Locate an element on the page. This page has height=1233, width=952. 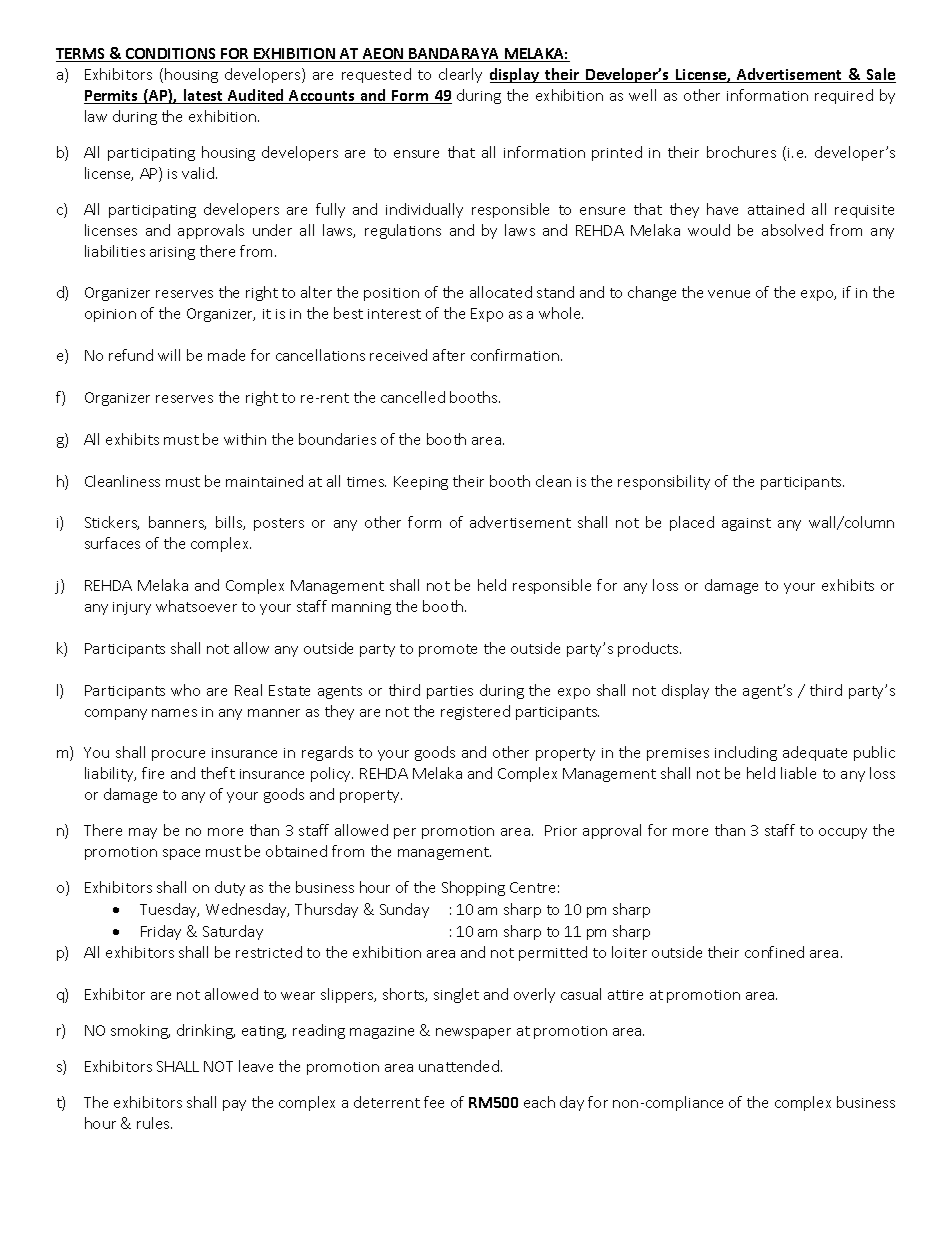
clearly is located at coordinates (460, 75).
